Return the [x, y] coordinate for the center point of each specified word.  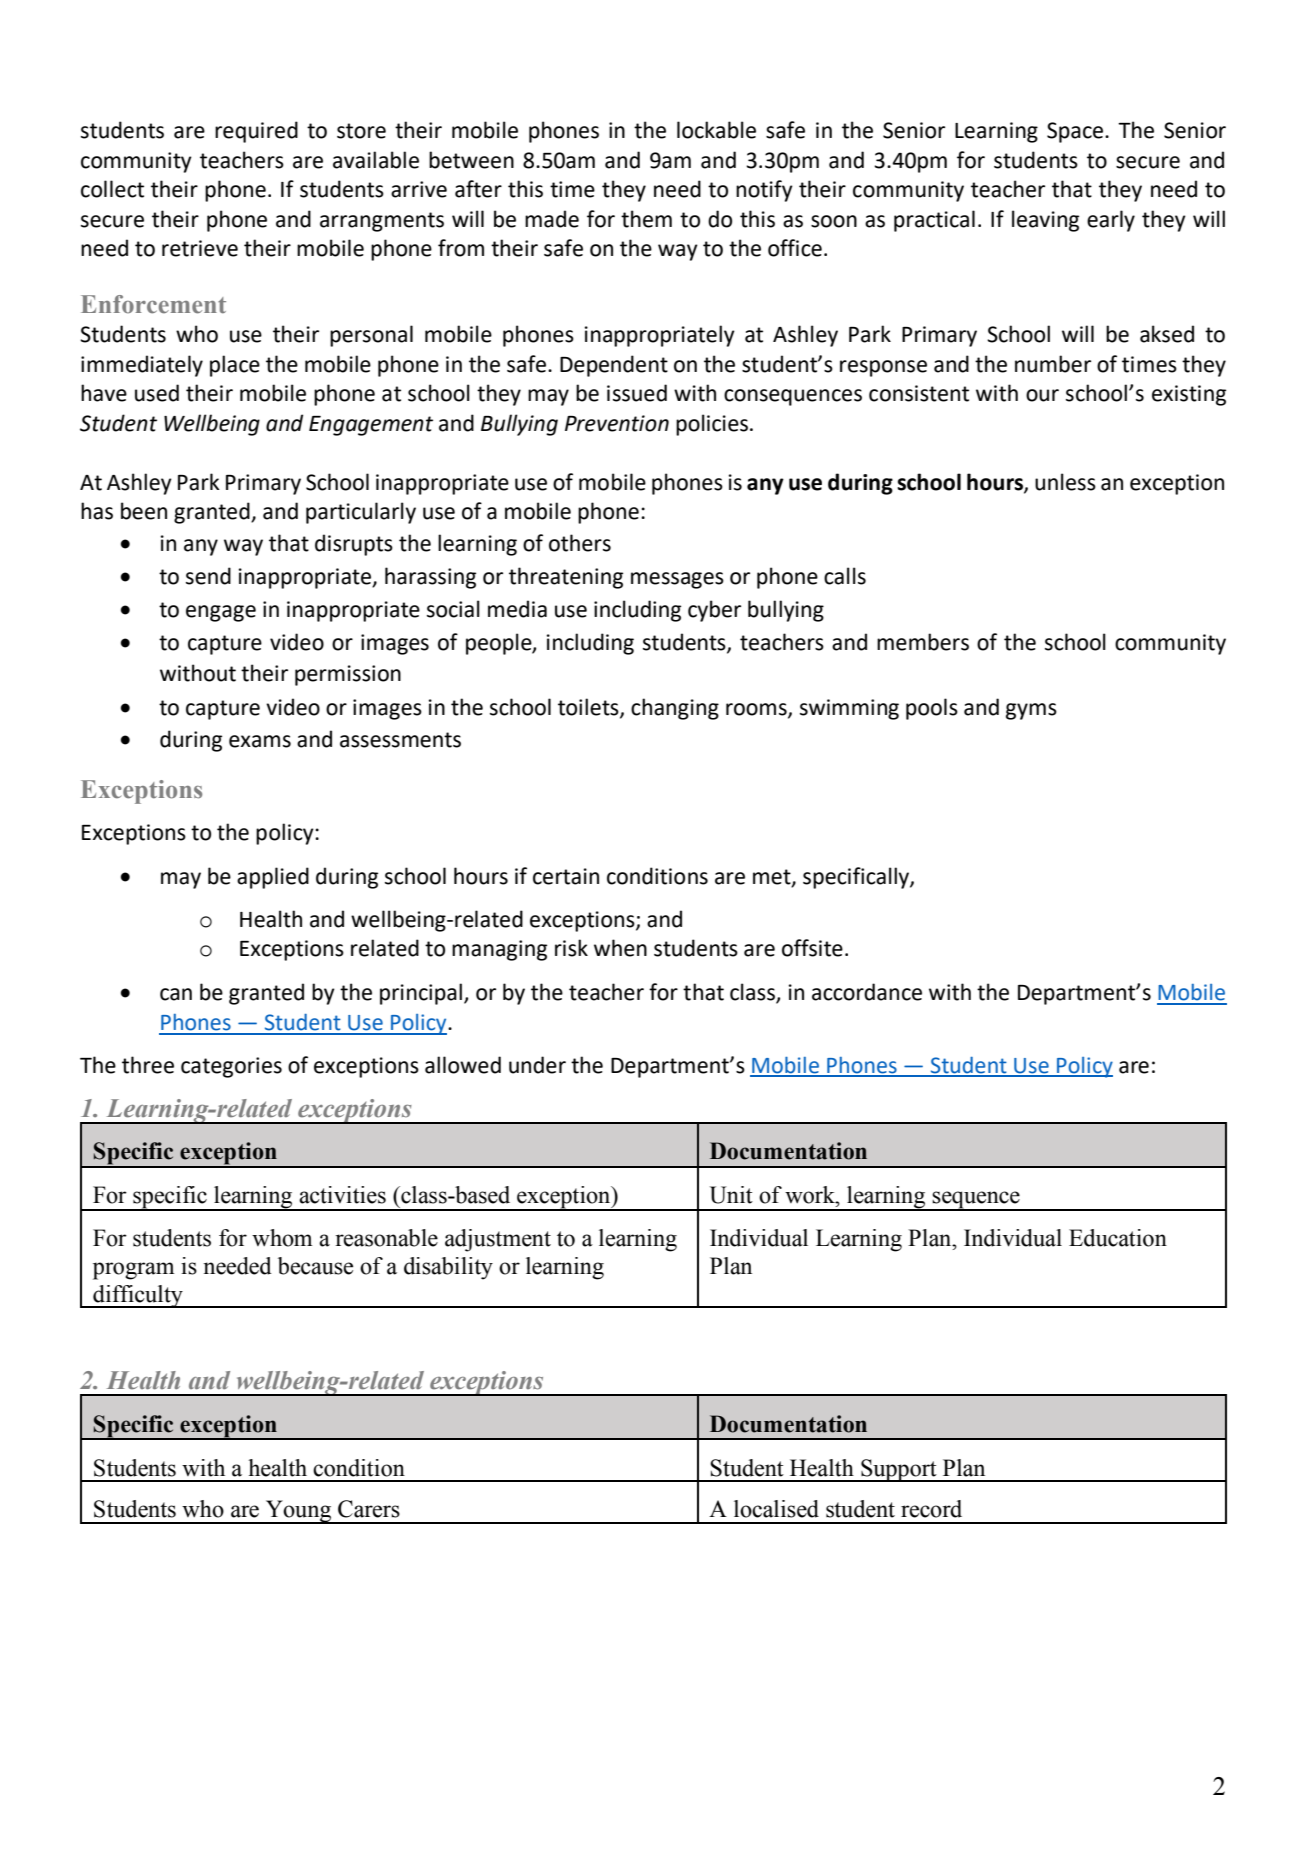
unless [1065, 482]
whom [282, 1238]
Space [1075, 132]
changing [675, 709]
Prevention [617, 423]
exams [260, 741]
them [646, 219]
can [176, 994]
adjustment [498, 1240]
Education [1118, 1238]
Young [299, 1512]
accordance [867, 992]
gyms [1031, 711]
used [157, 393]
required [256, 132]
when [620, 948]
